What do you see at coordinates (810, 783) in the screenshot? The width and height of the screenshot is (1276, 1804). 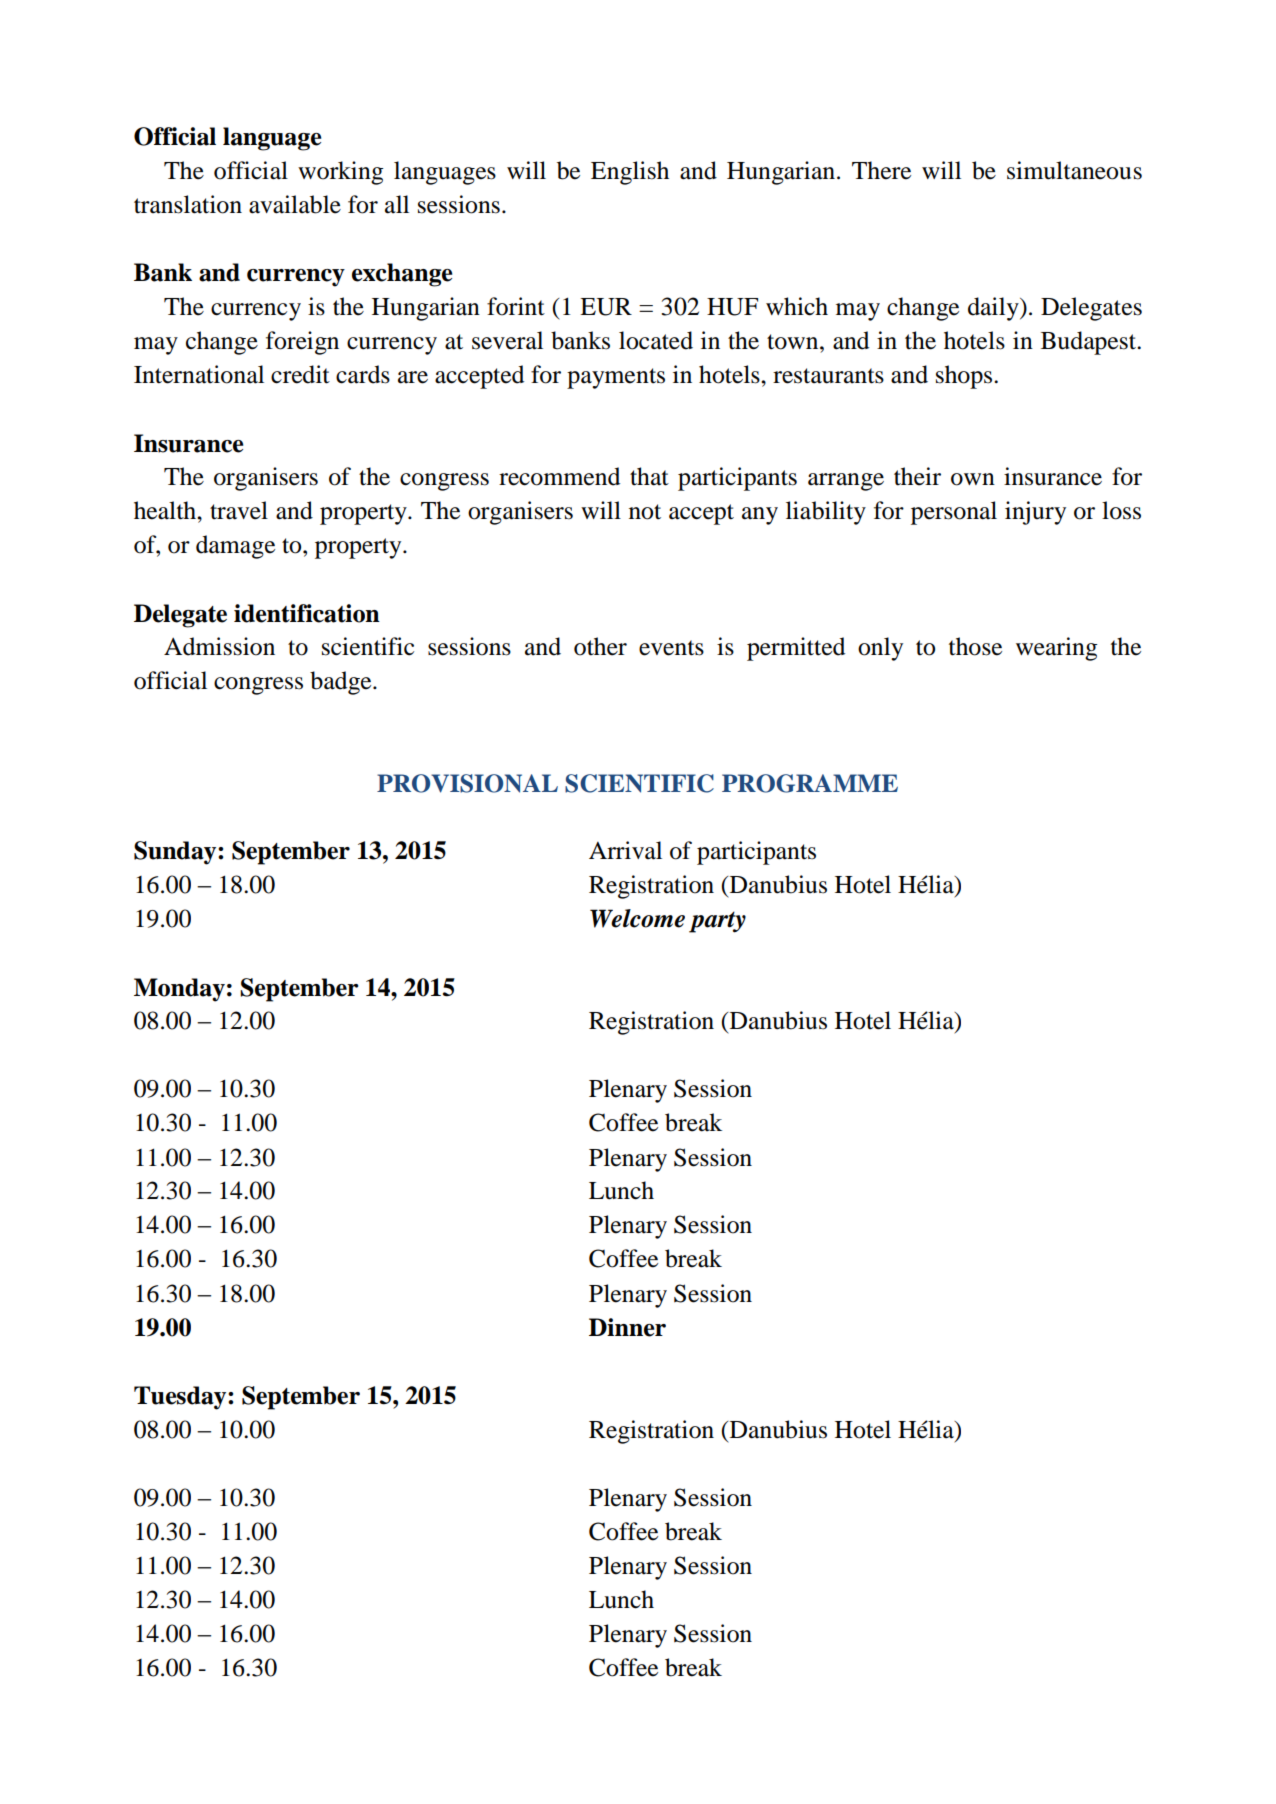 I see `PROGRAMME` at bounding box center [810, 783].
